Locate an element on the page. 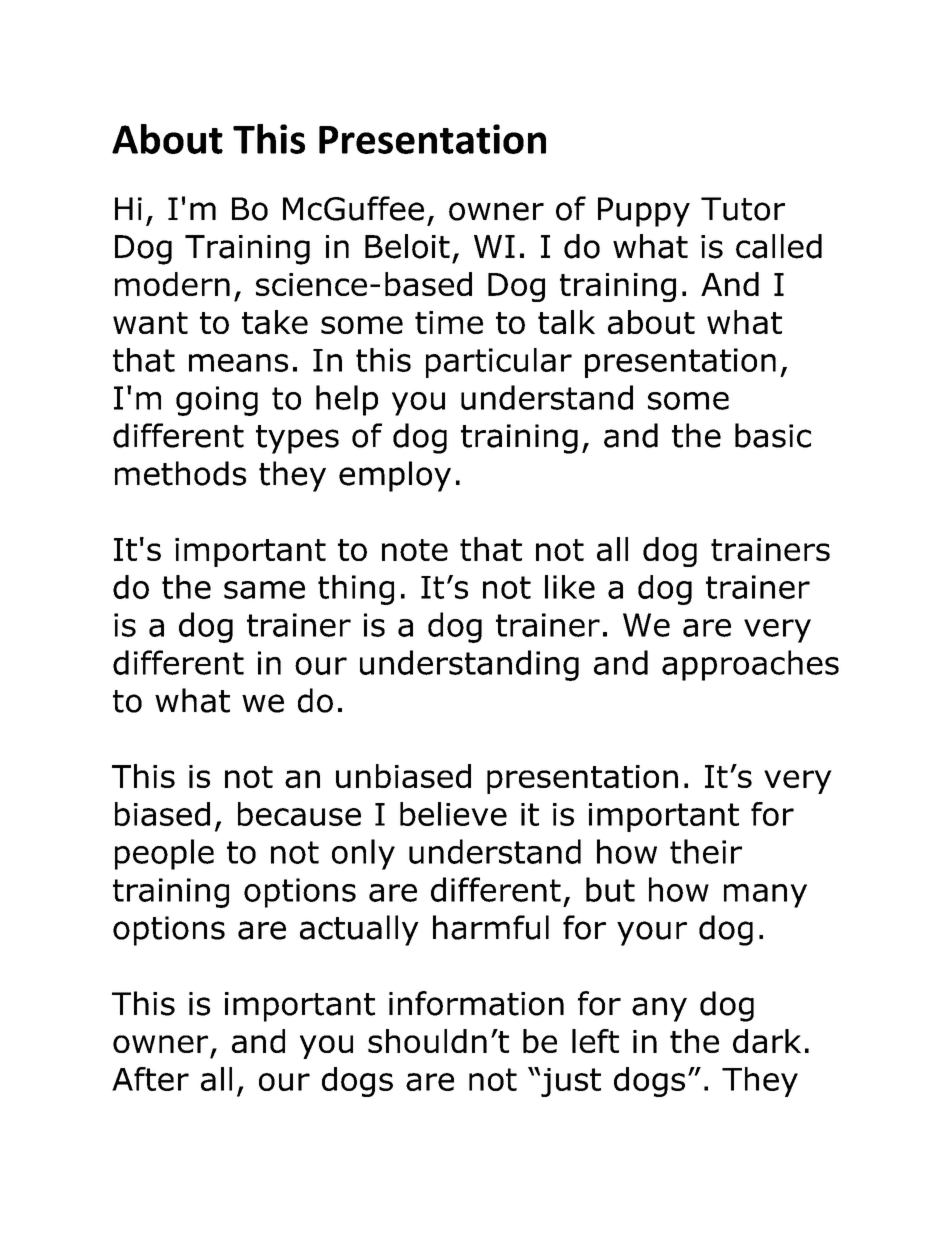 This image has width=952, height=1233. Beloit is located at coordinates (407, 246).
